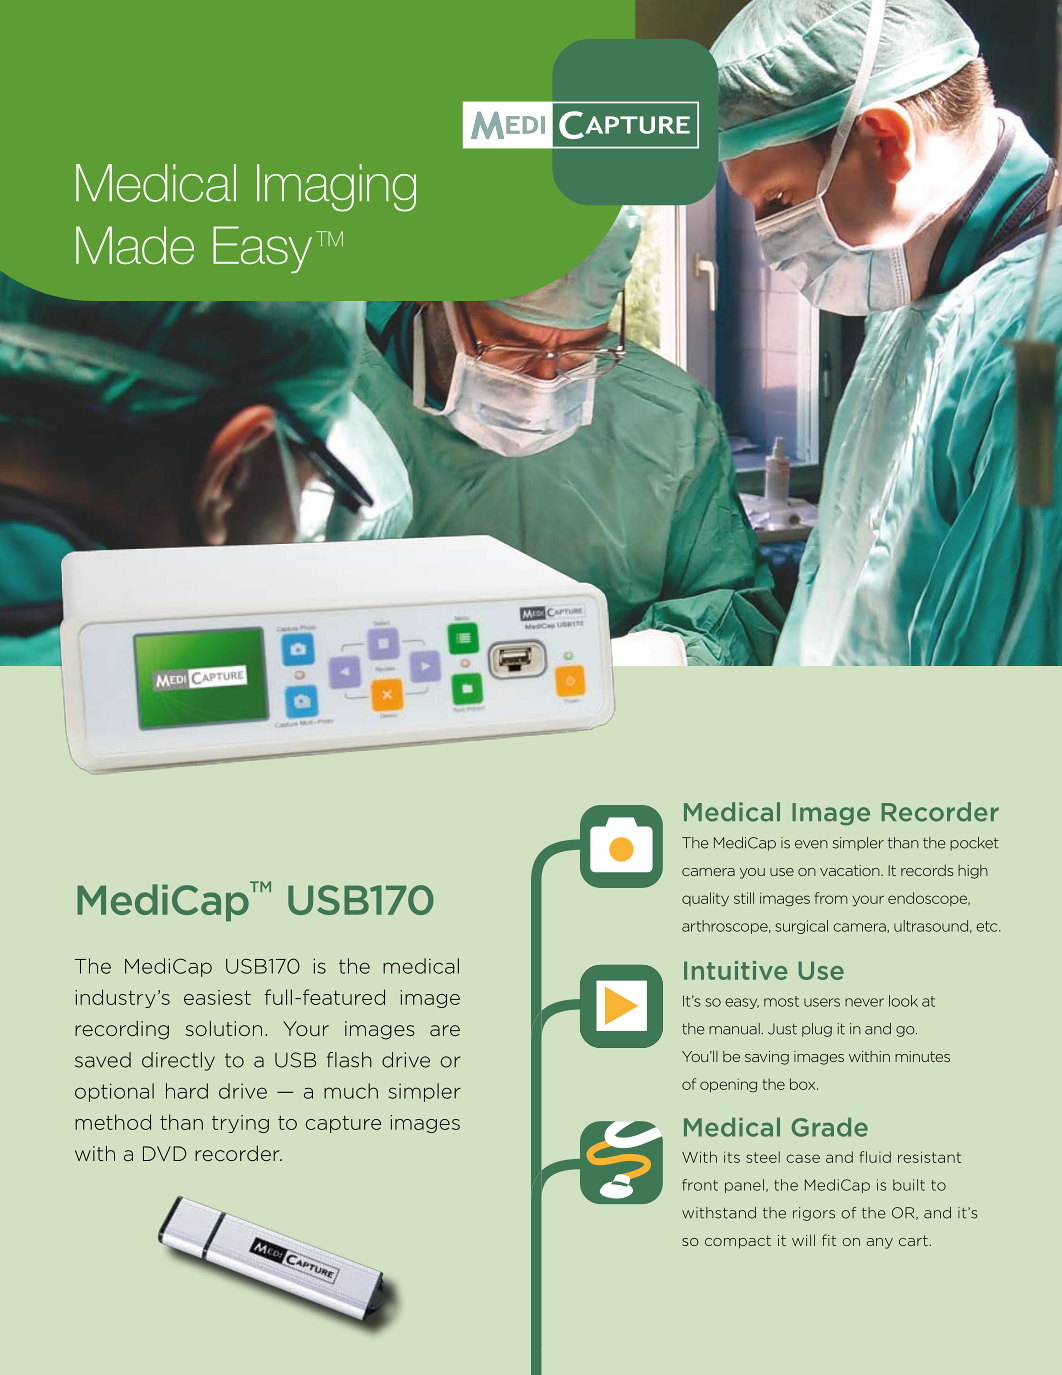 This image has height=1375, width=1062. Describe the element at coordinates (135, 245) in the image. I see `Made` at that location.
